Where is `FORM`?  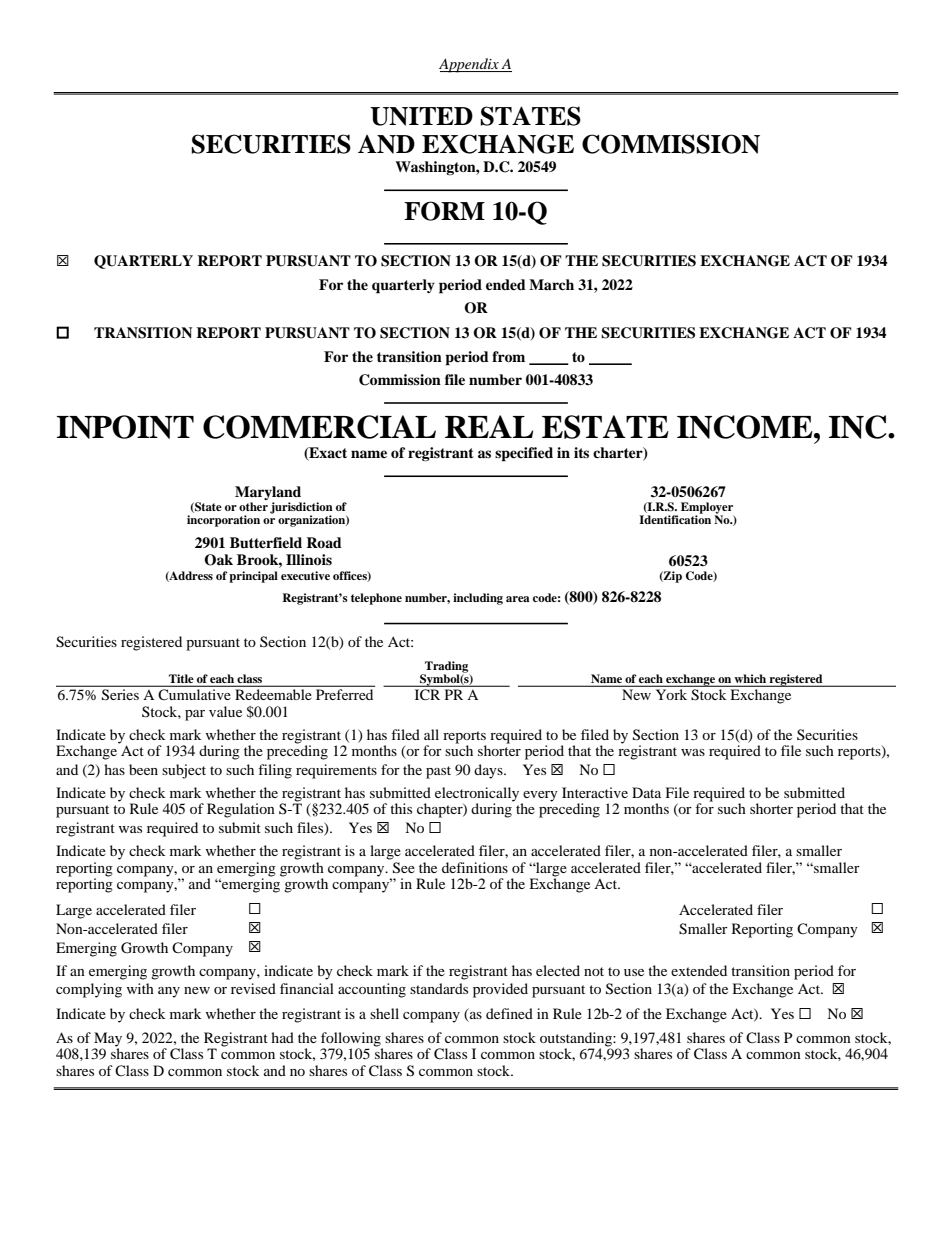 FORM is located at coordinates (444, 211).
